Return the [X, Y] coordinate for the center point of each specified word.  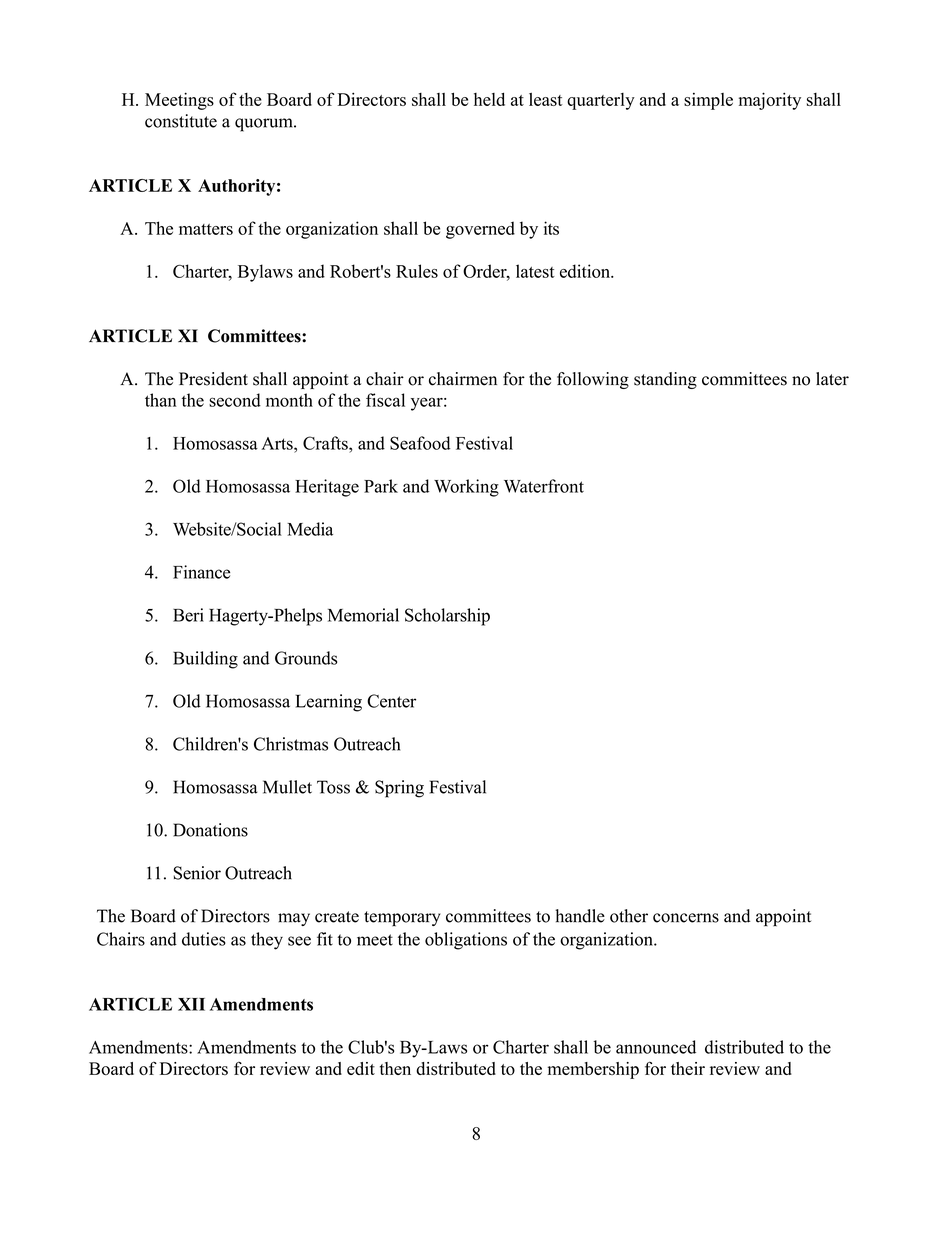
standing [665, 380]
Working [466, 488]
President [213, 379]
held [489, 99]
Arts [278, 443]
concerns [686, 918]
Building [205, 660]
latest [535, 271]
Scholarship [447, 617]
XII [191, 1004]
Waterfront [544, 486]
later [832, 379]
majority [770, 101]
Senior [197, 873]
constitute [181, 121]
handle [580, 916]
